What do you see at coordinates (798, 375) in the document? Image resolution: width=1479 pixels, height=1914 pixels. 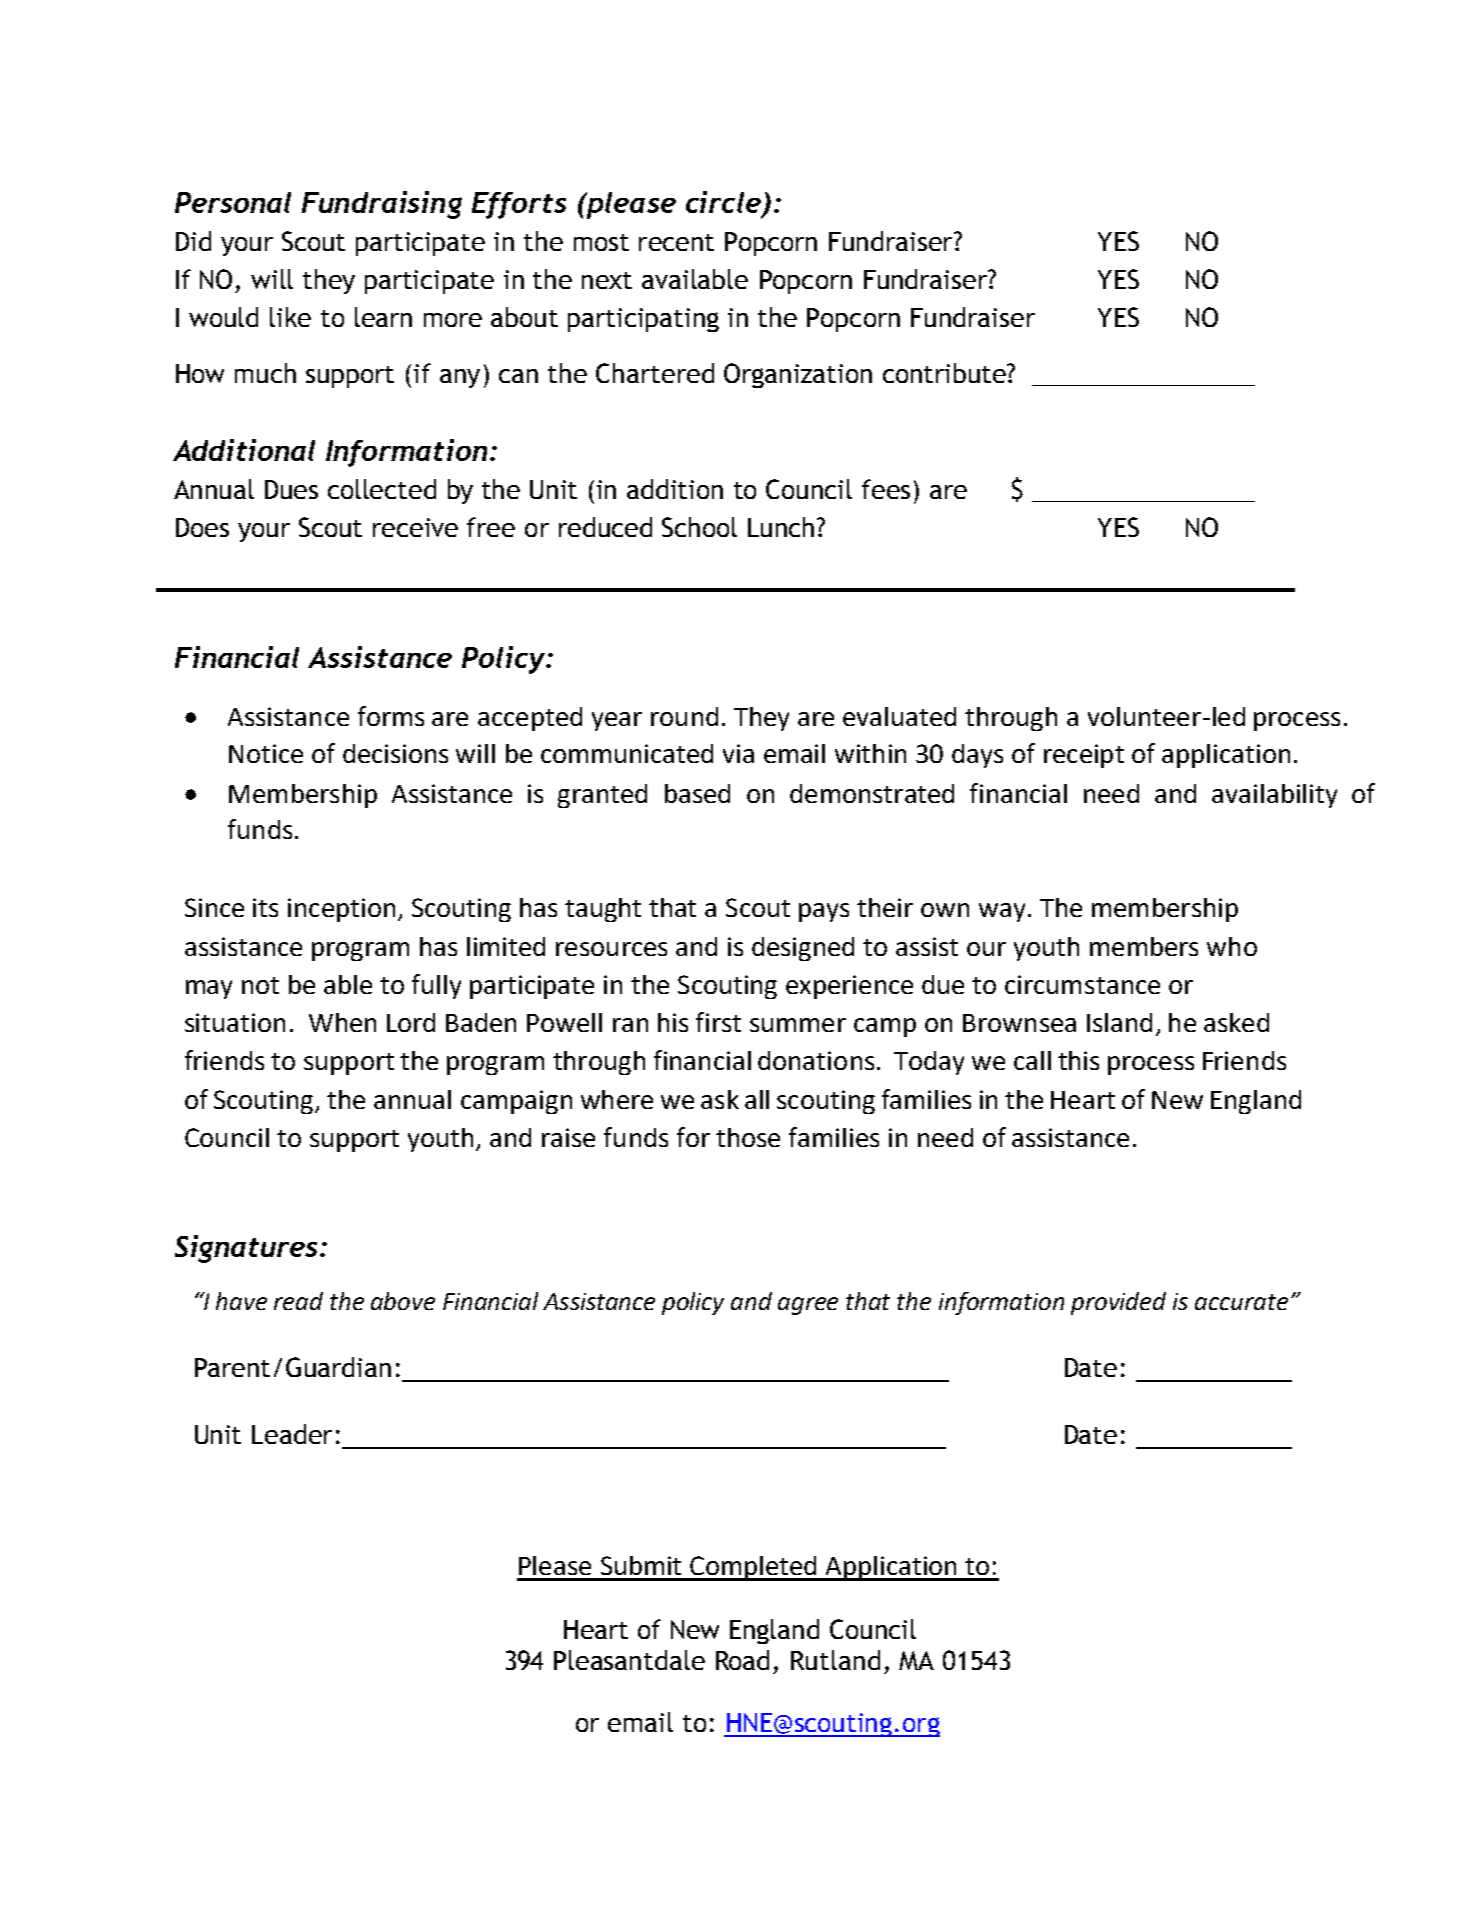 I see `Organization` at bounding box center [798, 375].
